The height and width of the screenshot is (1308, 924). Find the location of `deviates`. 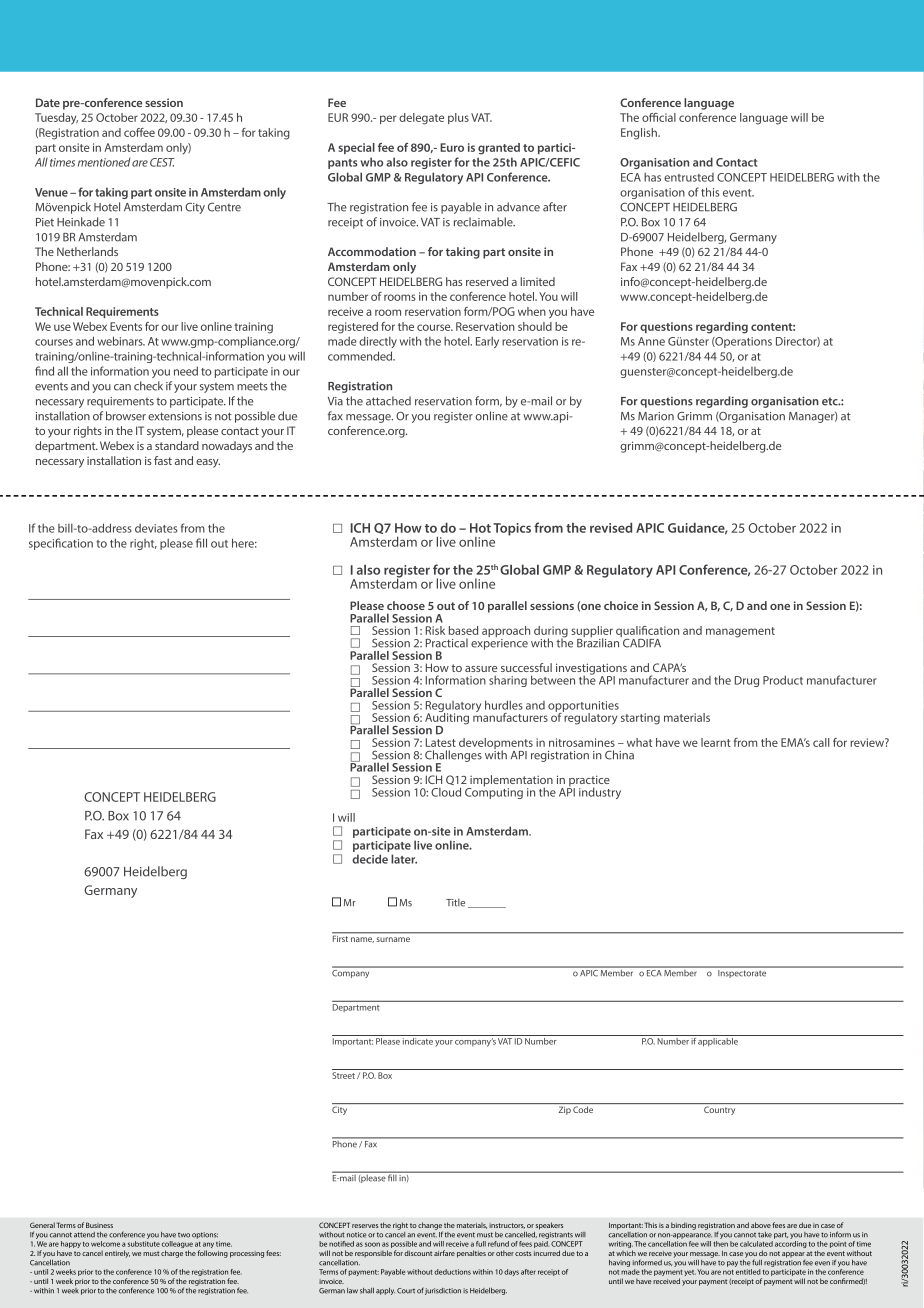

deviates is located at coordinates (156, 528).
